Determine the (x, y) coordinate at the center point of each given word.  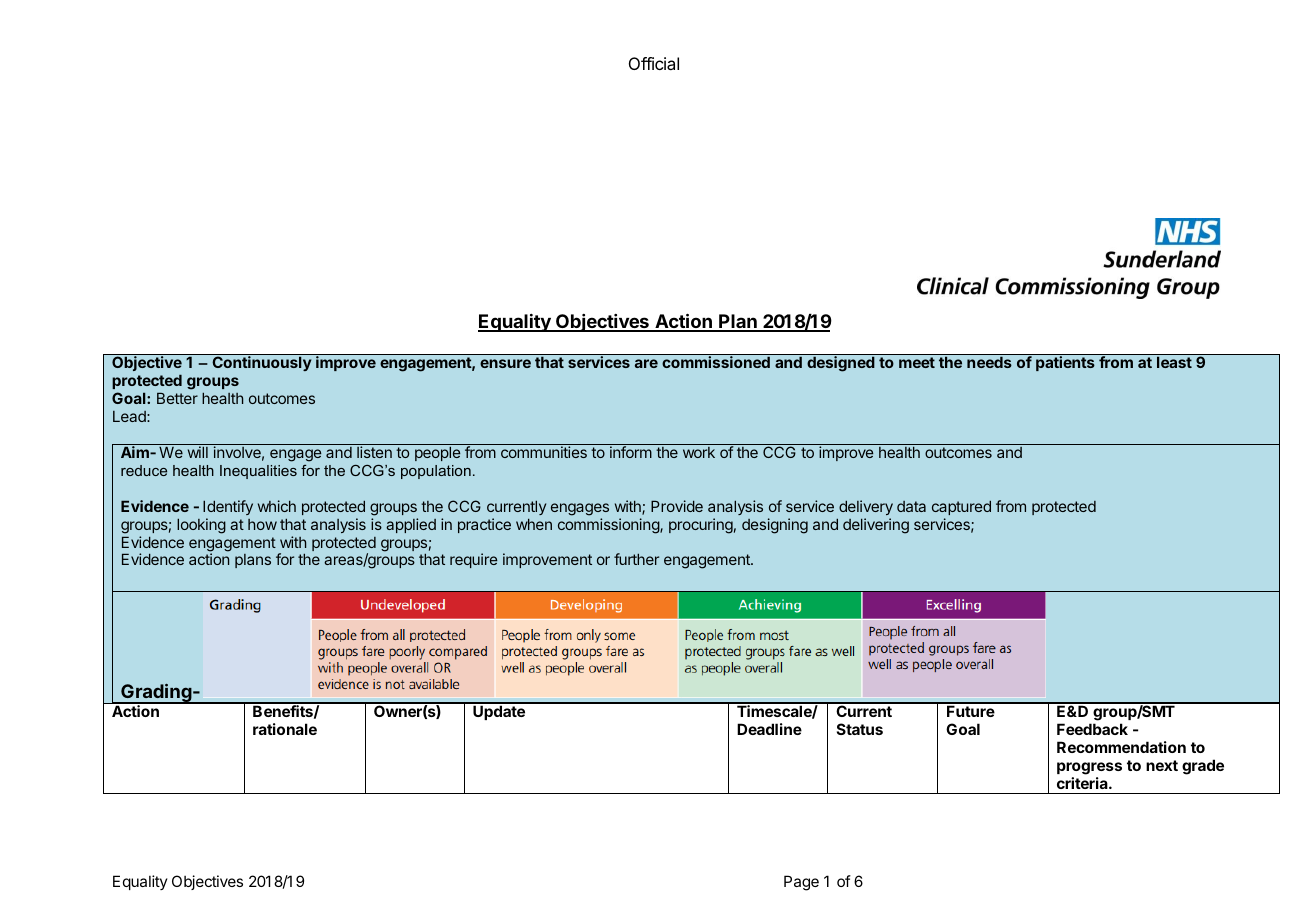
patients (1065, 363)
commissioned (716, 362)
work (699, 452)
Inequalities (258, 472)
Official (654, 63)
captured (961, 507)
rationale (285, 729)
